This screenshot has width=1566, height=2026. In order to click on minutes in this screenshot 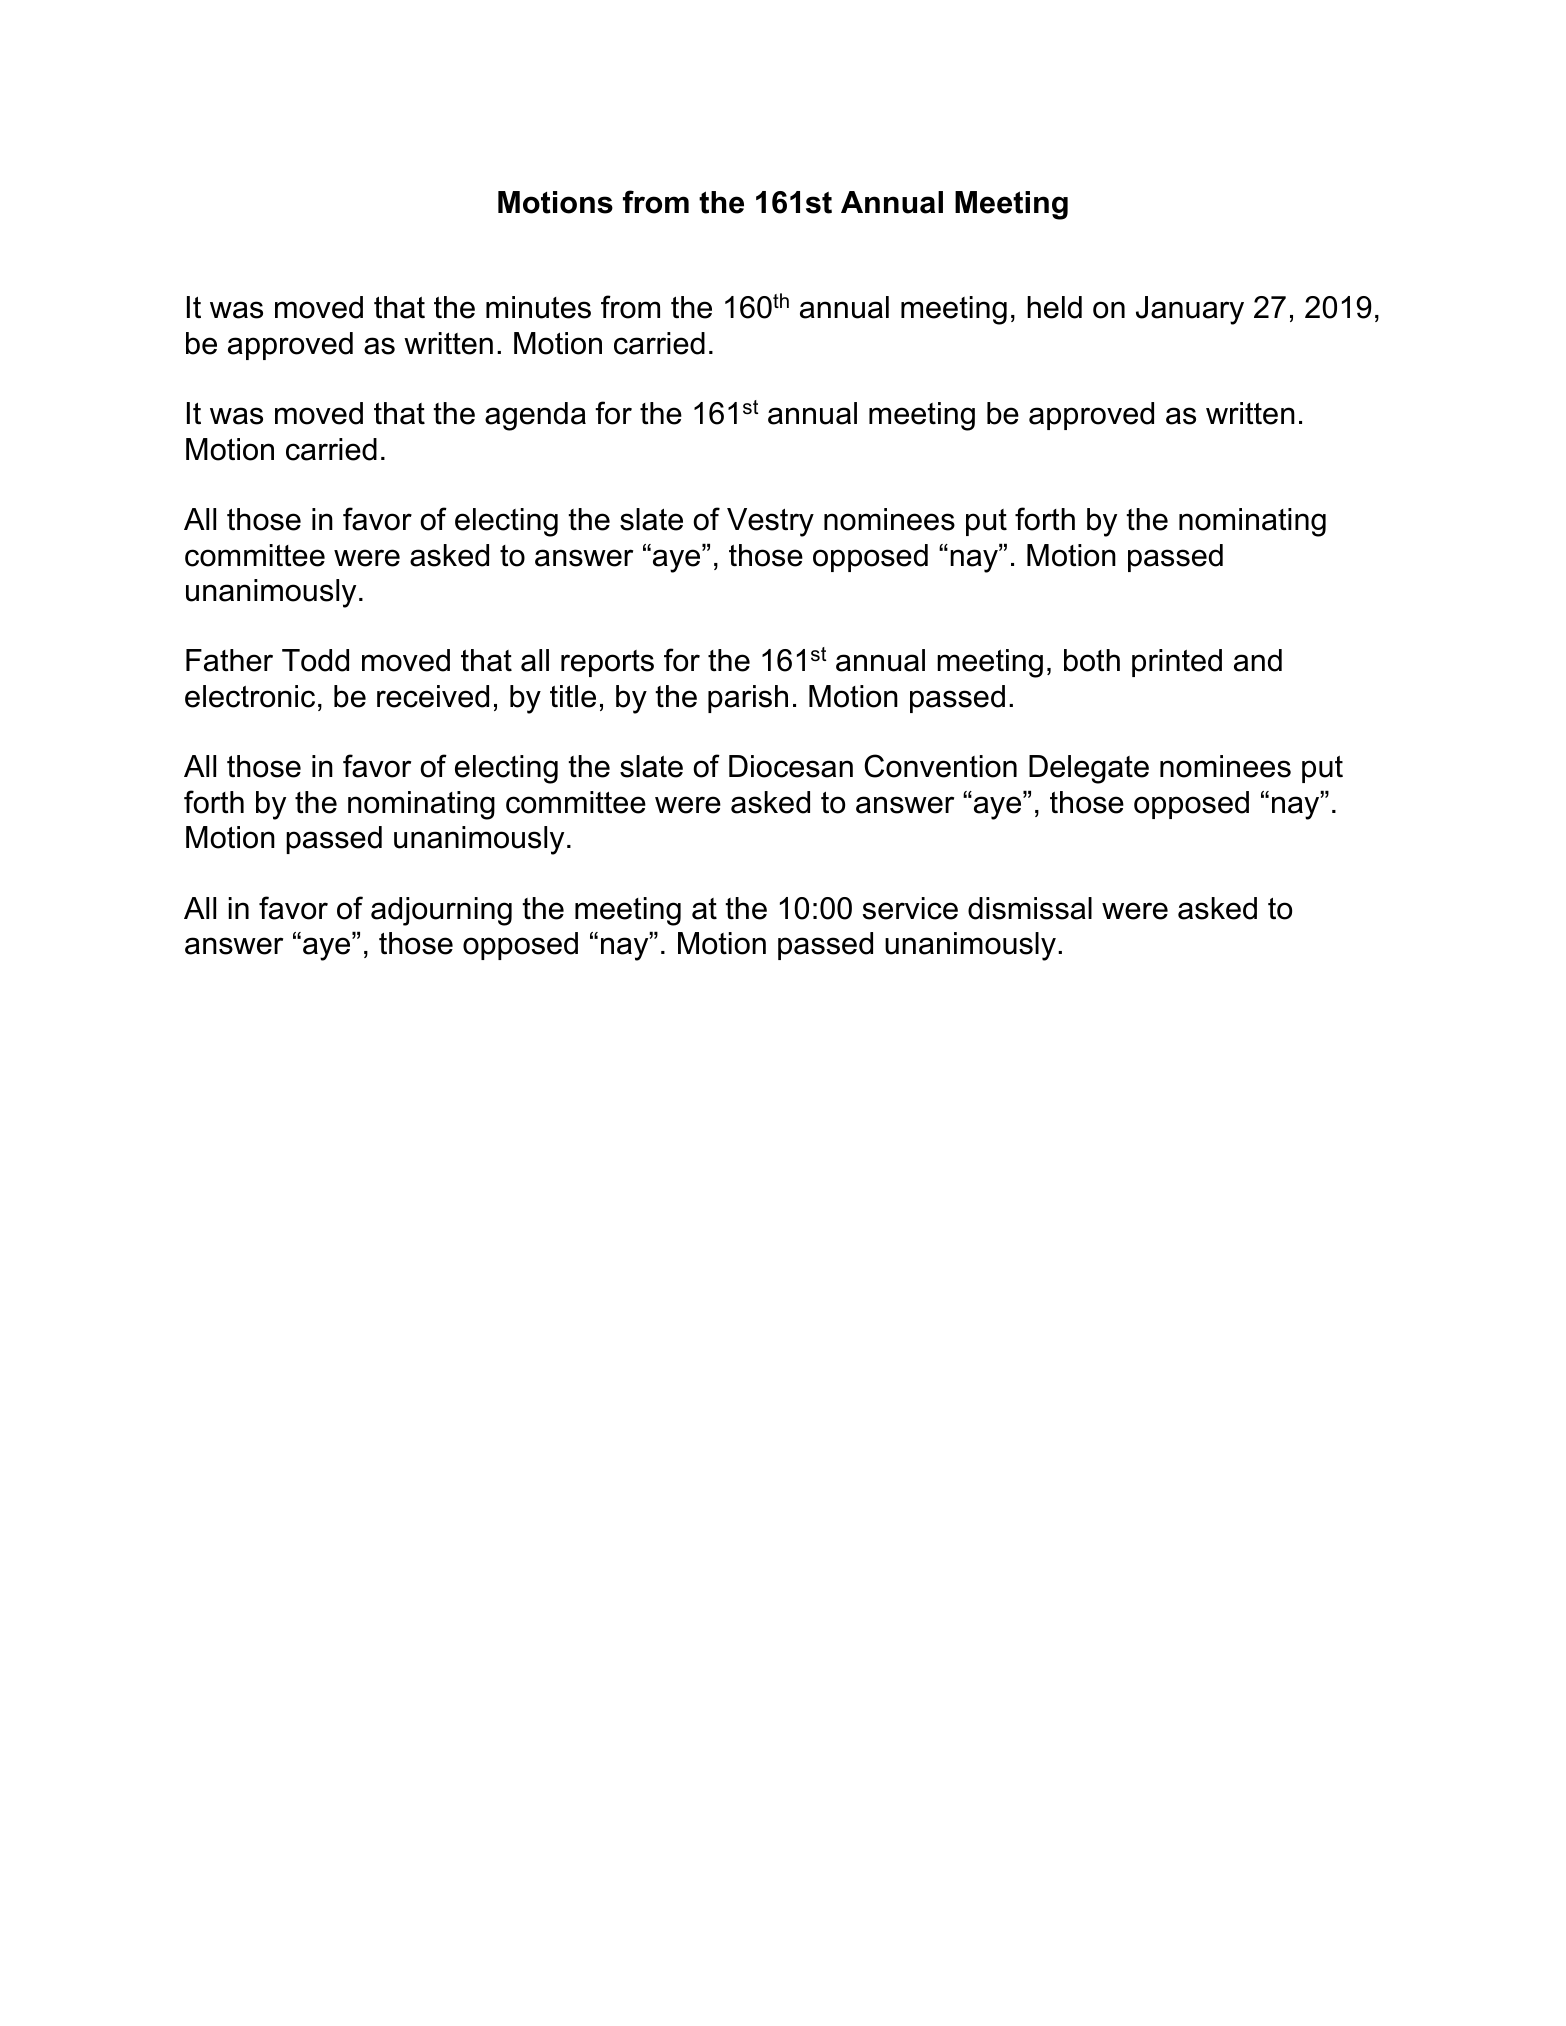, I will do `click(538, 307)`.
